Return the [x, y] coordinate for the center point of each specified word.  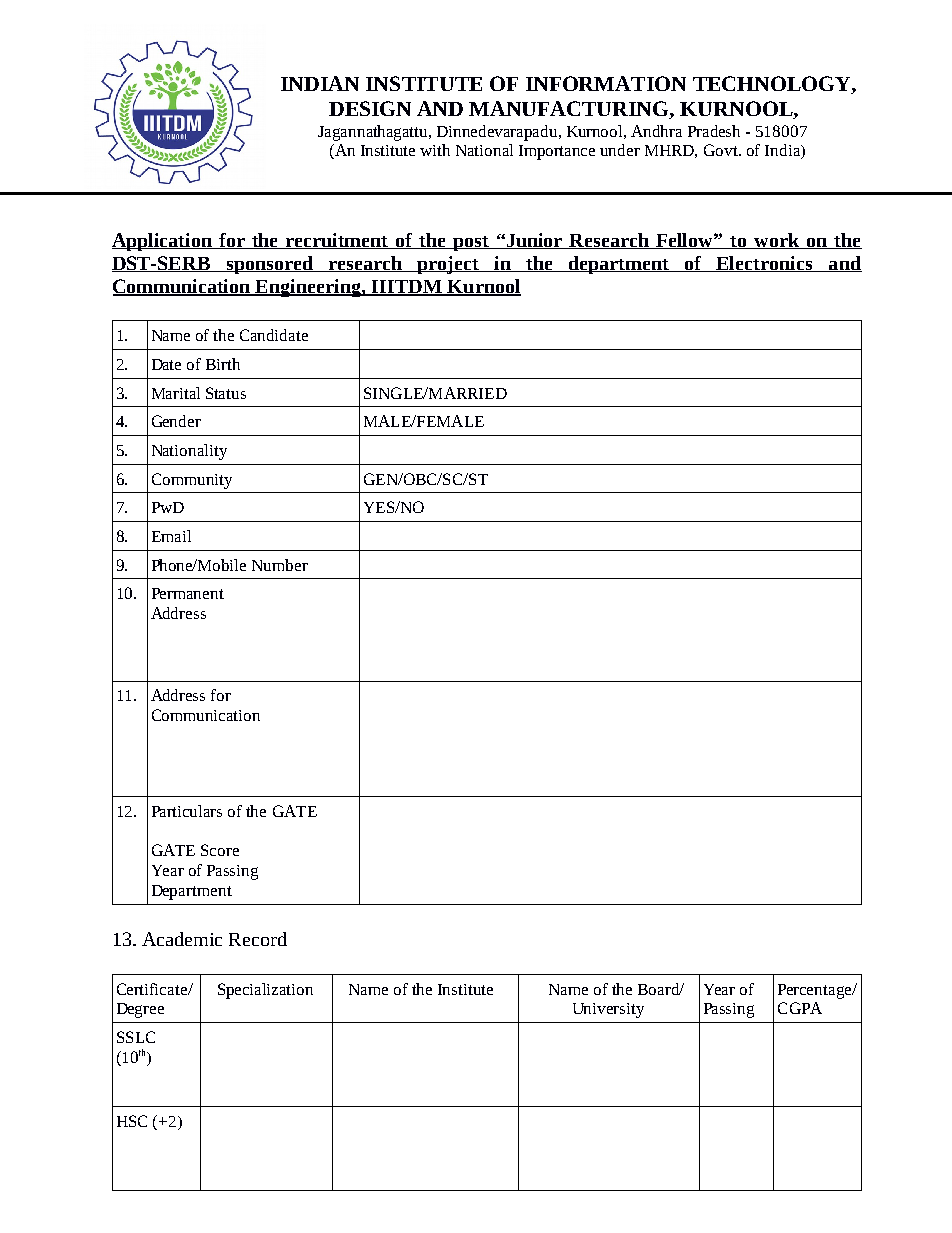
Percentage [816, 991]
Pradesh [714, 131]
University [608, 1010]
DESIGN [370, 108]
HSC [132, 1121]
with [435, 150]
